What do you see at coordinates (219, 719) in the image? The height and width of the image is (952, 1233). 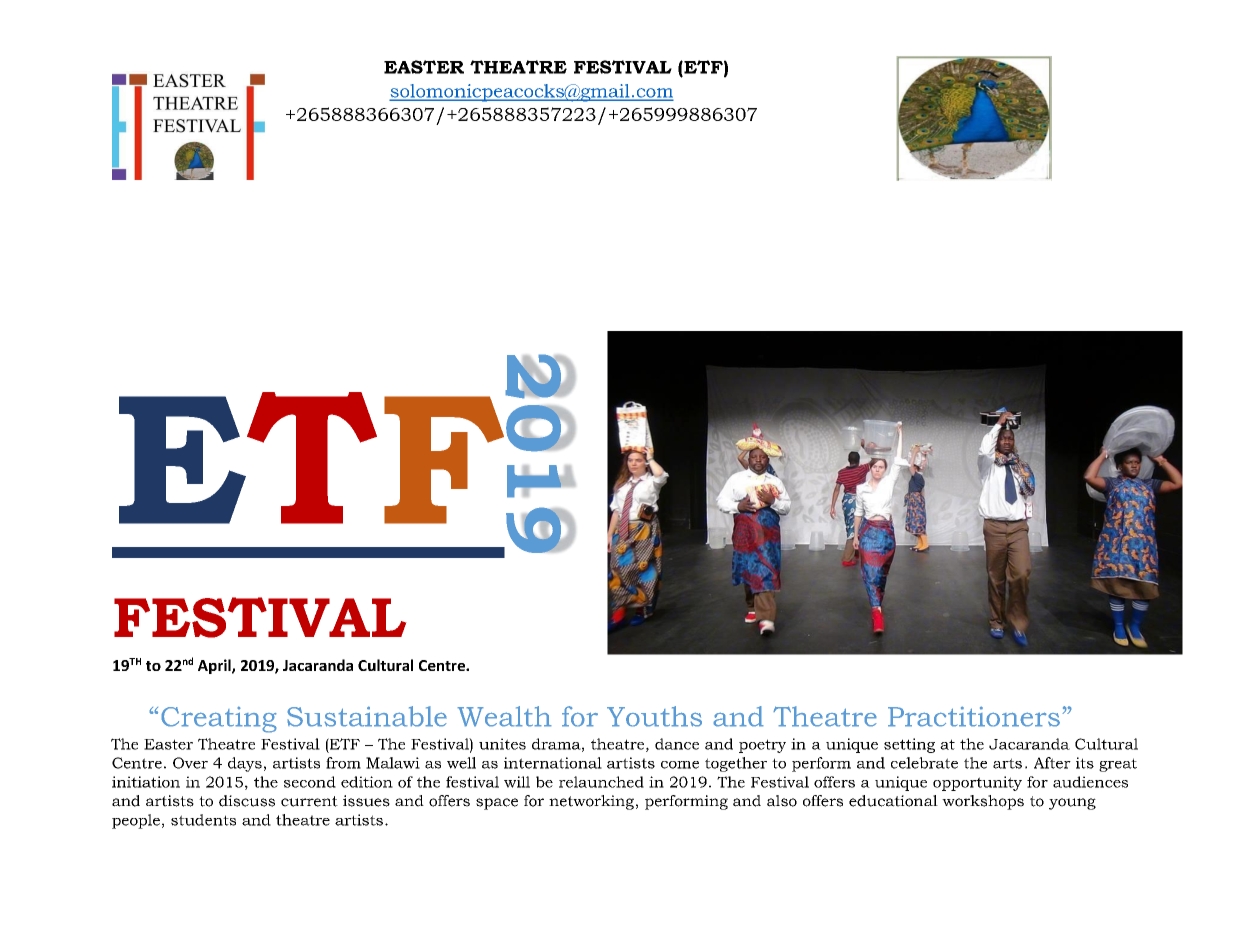 I see `Creating` at bounding box center [219, 719].
